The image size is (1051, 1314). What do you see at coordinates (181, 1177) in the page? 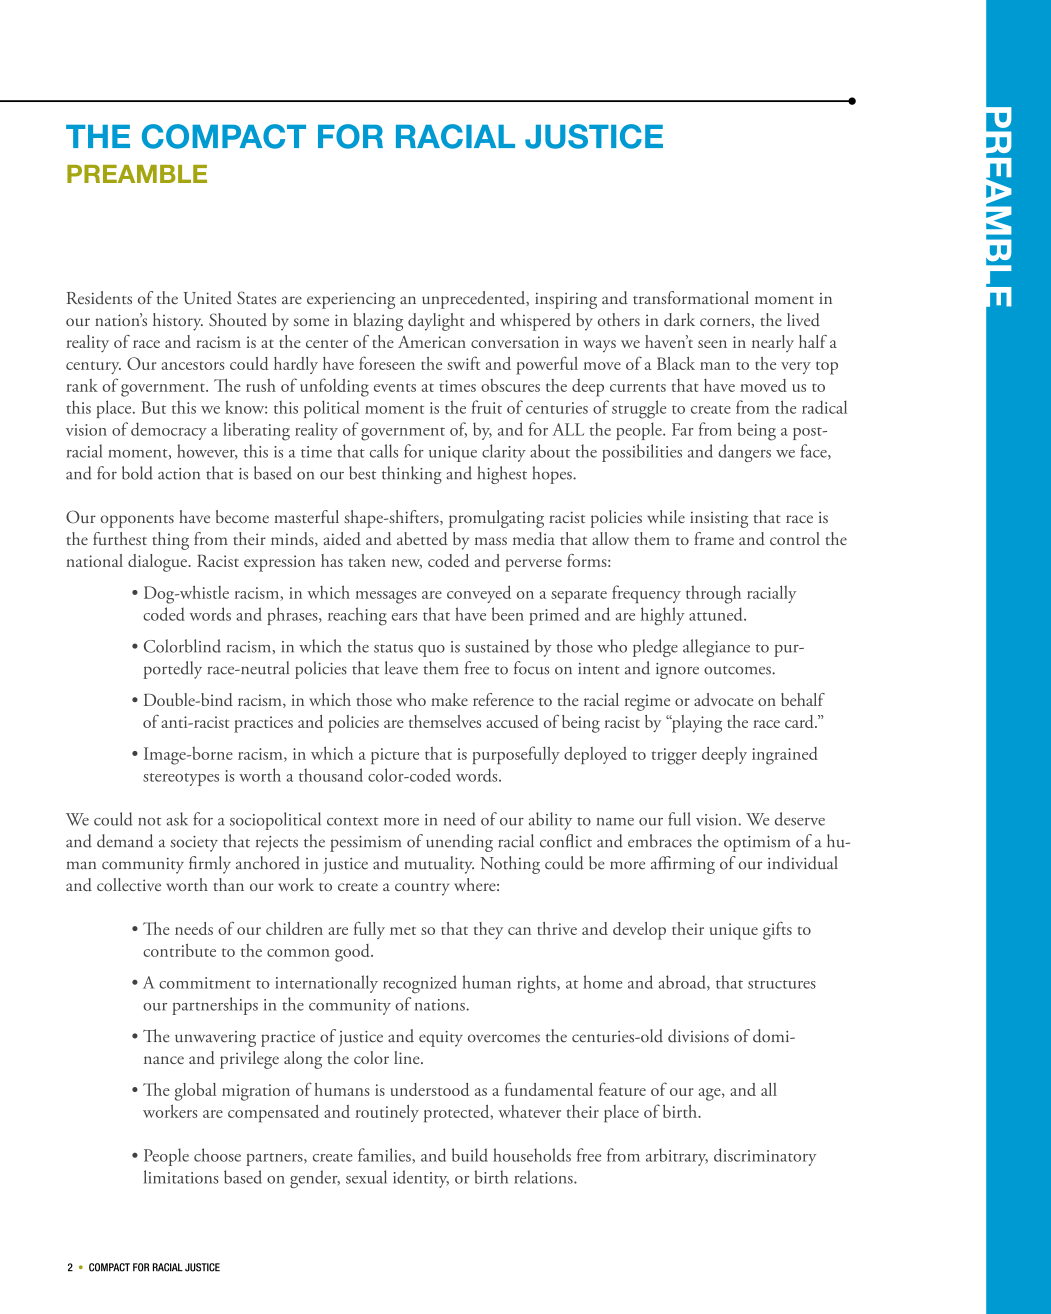
I see `limitations` at bounding box center [181, 1177].
